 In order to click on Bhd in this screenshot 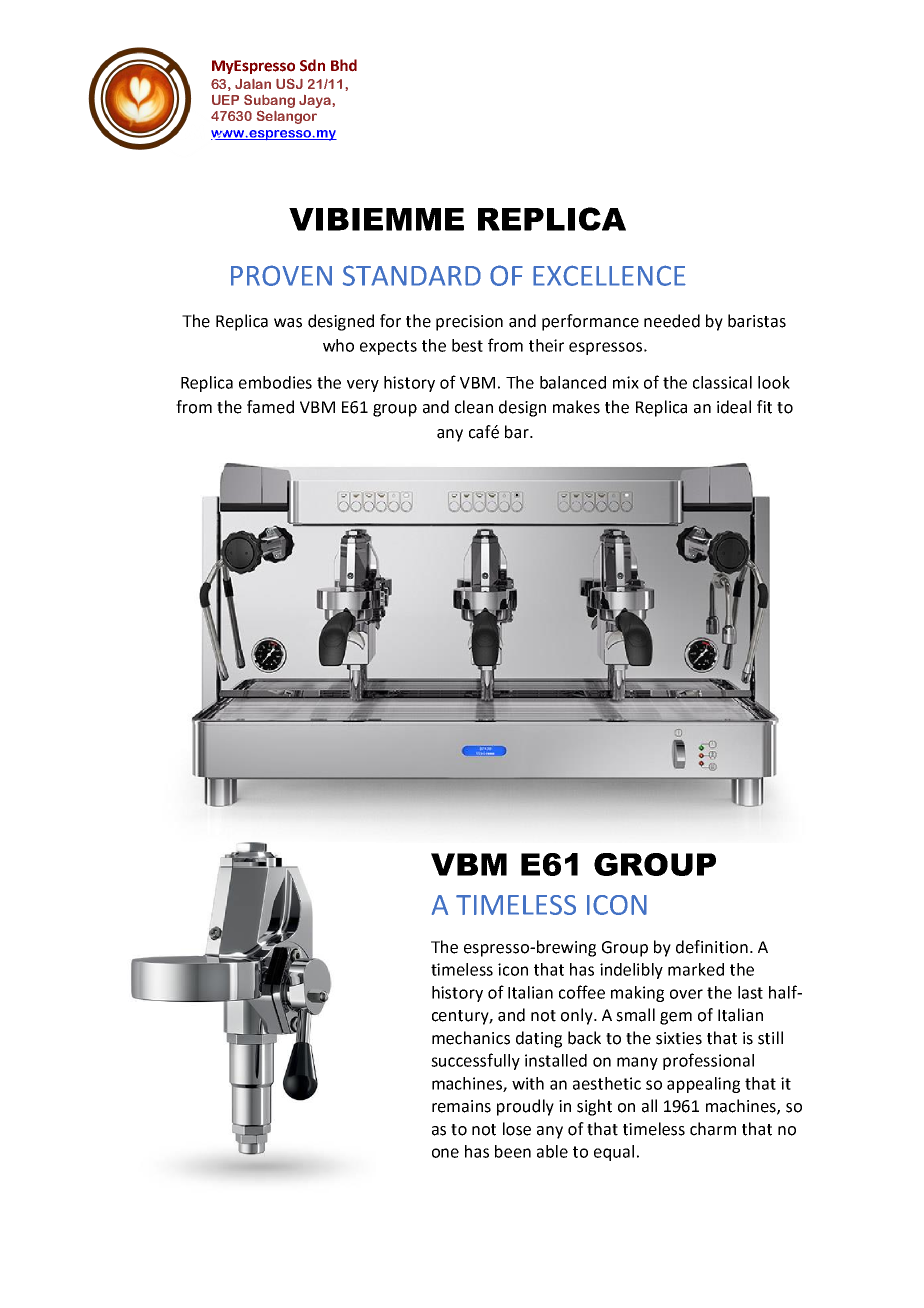, I will do `click(344, 65)`.
